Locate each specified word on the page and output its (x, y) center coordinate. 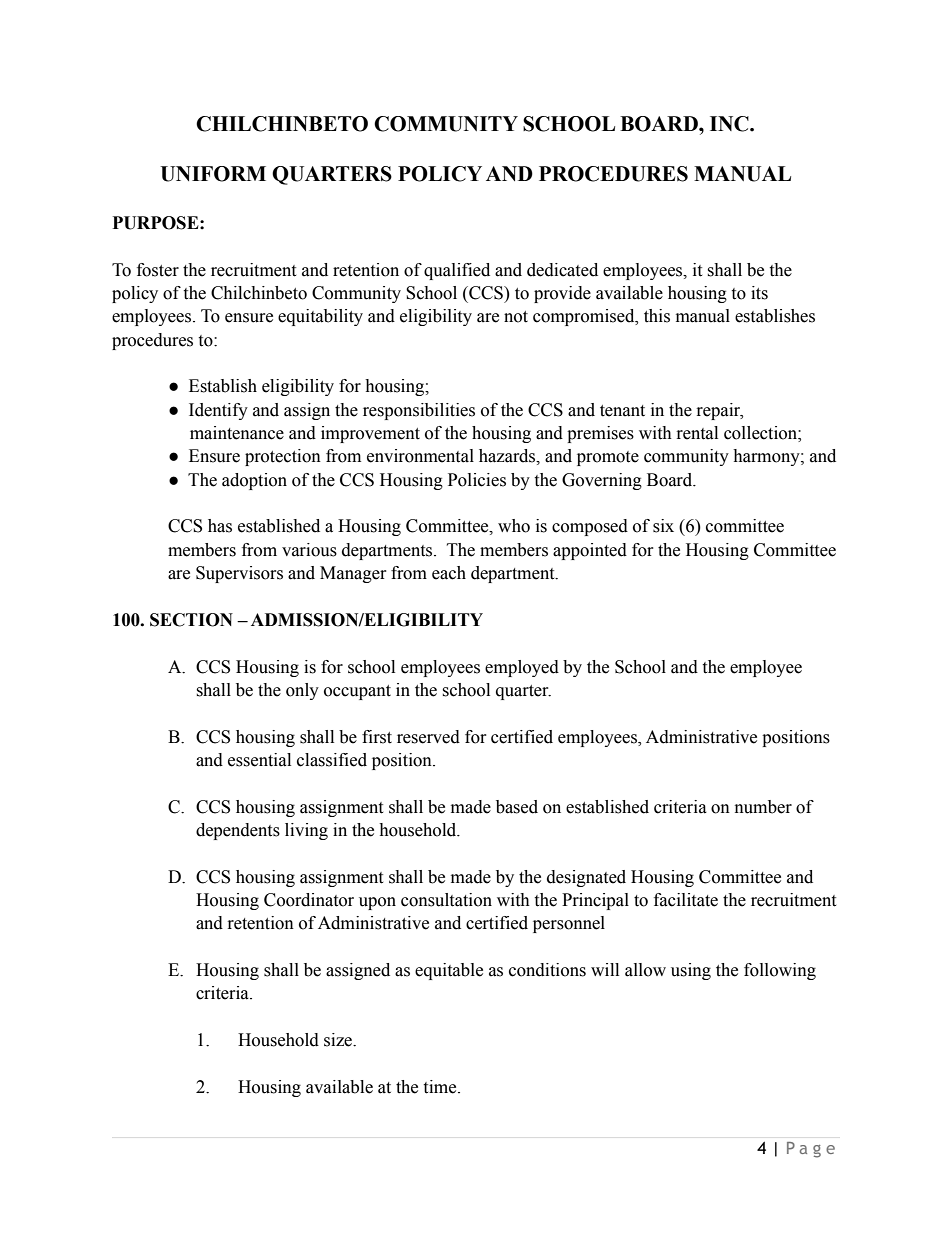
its (759, 293)
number (763, 807)
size (339, 1040)
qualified (457, 271)
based (517, 807)
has (220, 526)
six (663, 526)
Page (811, 1150)
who (514, 526)
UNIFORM (213, 174)
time (441, 1087)
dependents (238, 831)
